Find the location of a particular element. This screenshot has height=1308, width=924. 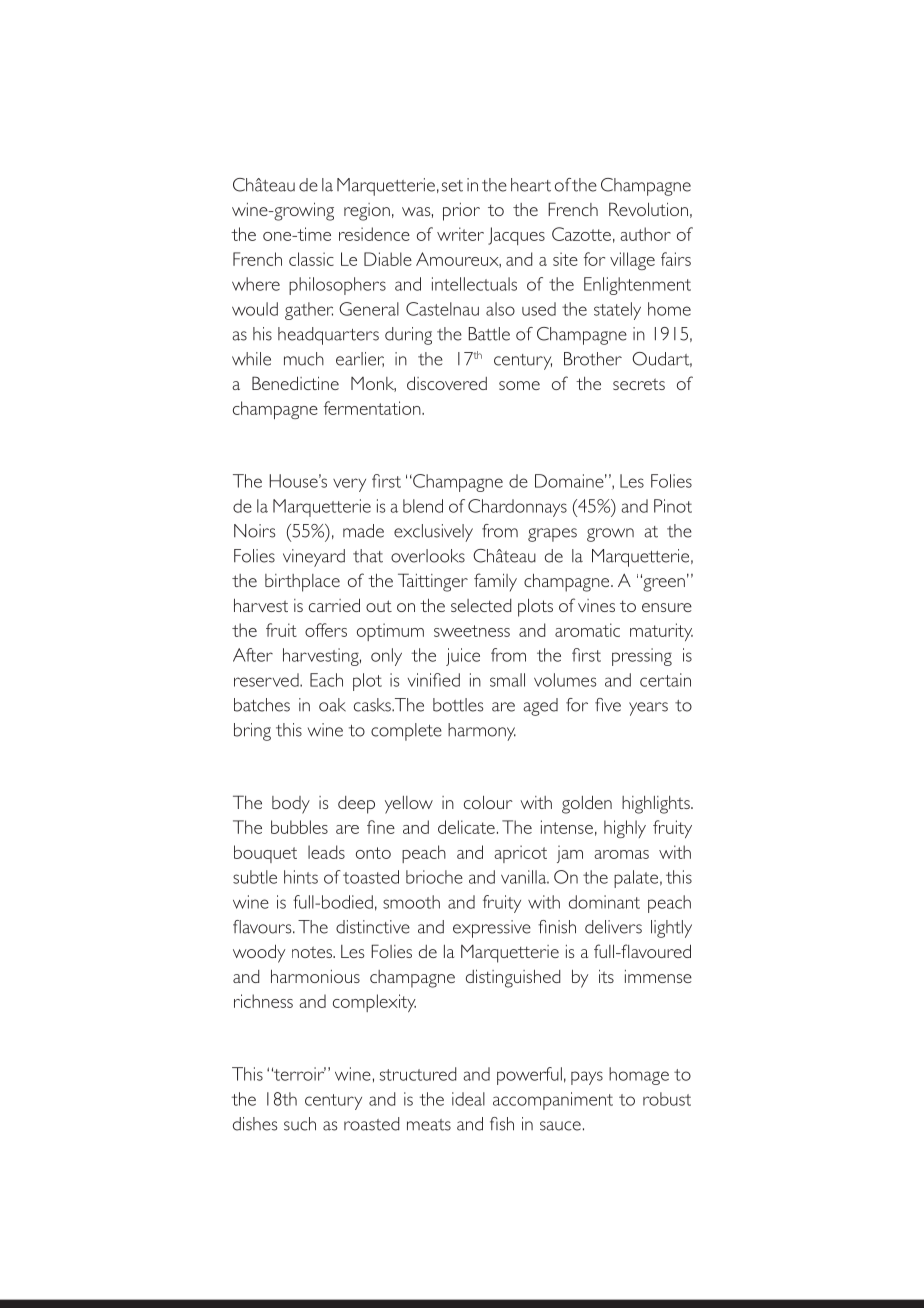

grown is located at coordinates (610, 535).
